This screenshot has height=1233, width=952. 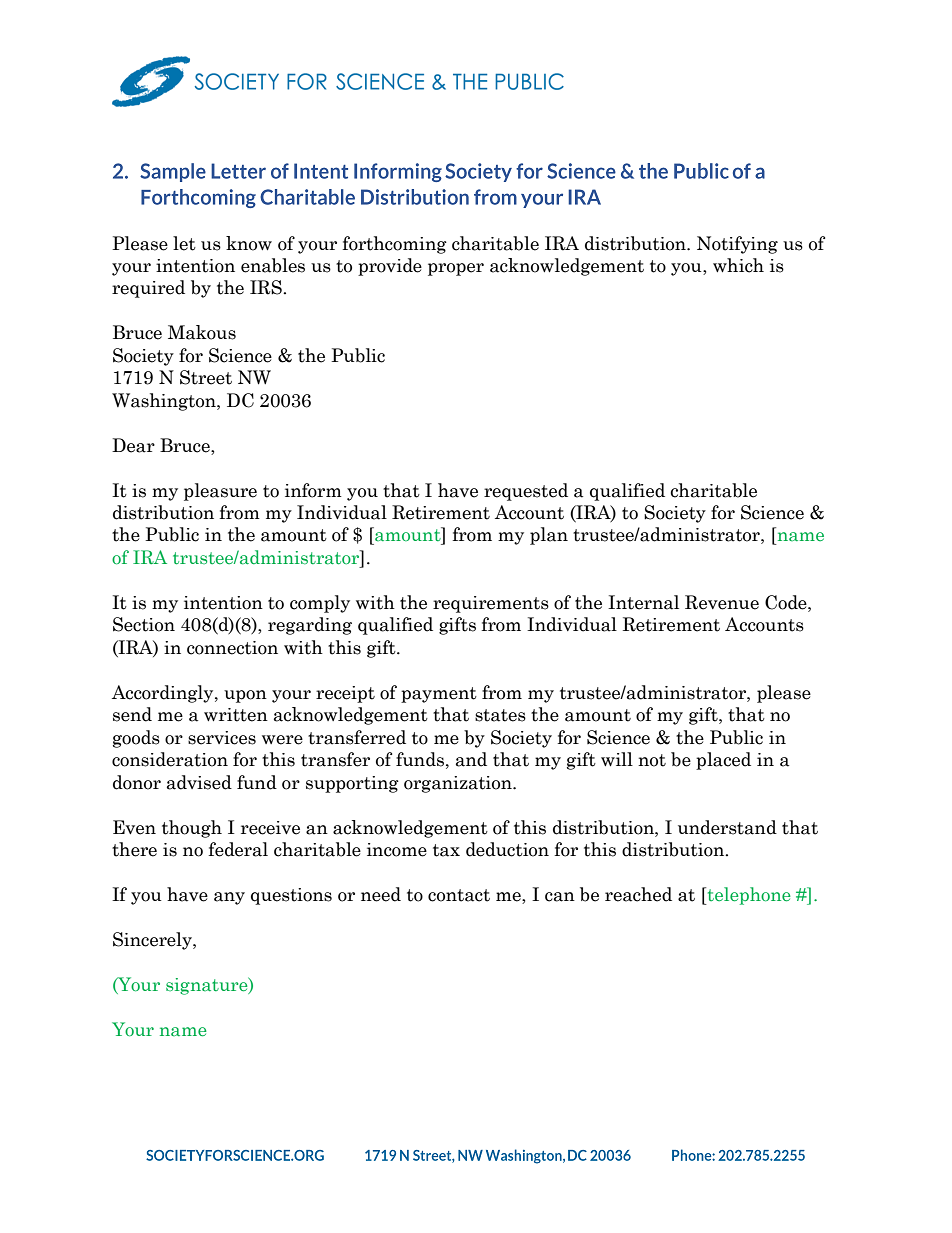 What do you see at coordinates (643, 602) in the screenshot?
I see `Internal` at bounding box center [643, 602].
